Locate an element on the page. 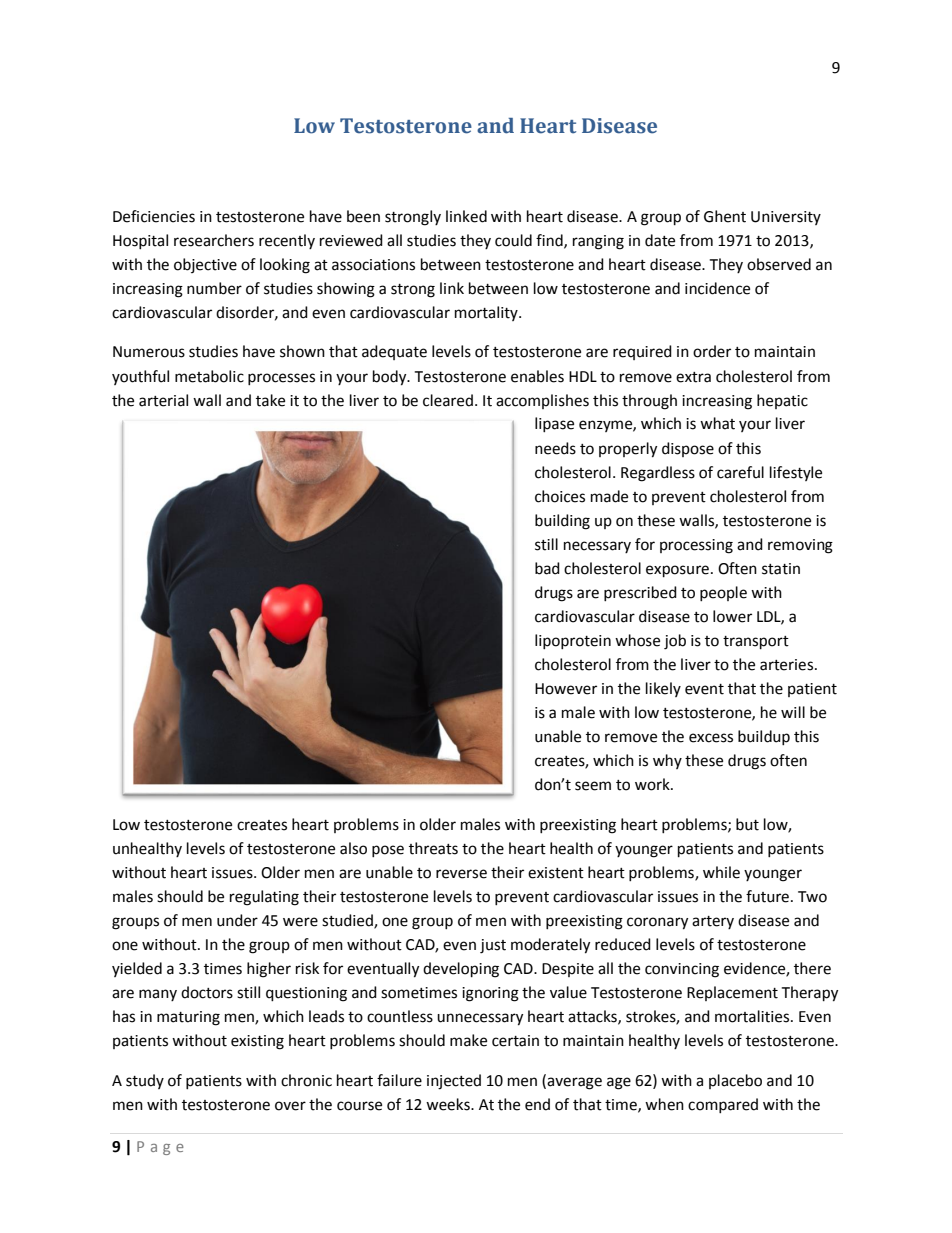 Image resolution: width=952 pixels, height=1233 pixels. cleared is located at coordinates (448, 400).
